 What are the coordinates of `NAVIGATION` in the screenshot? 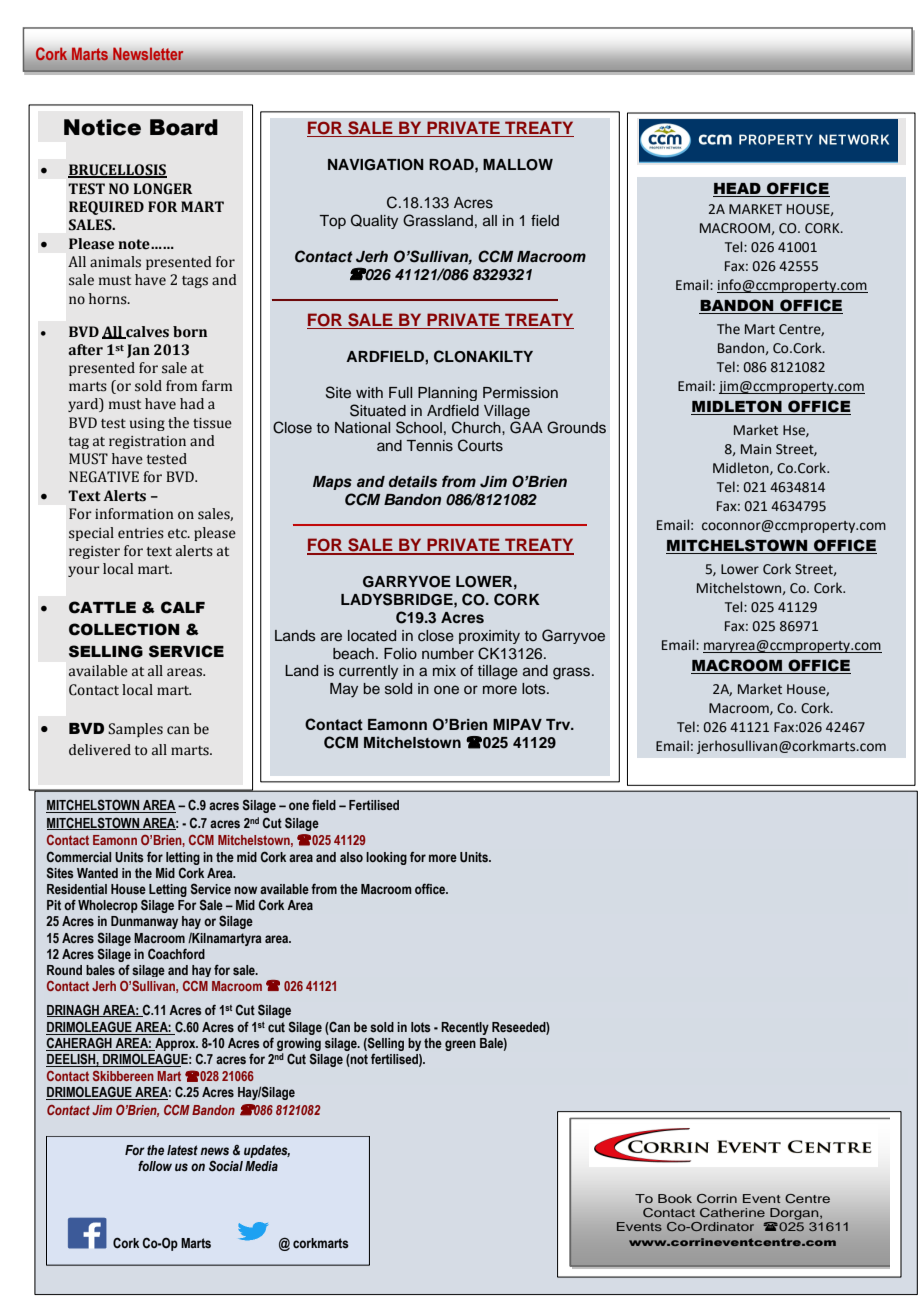 It's located at (376, 165).
